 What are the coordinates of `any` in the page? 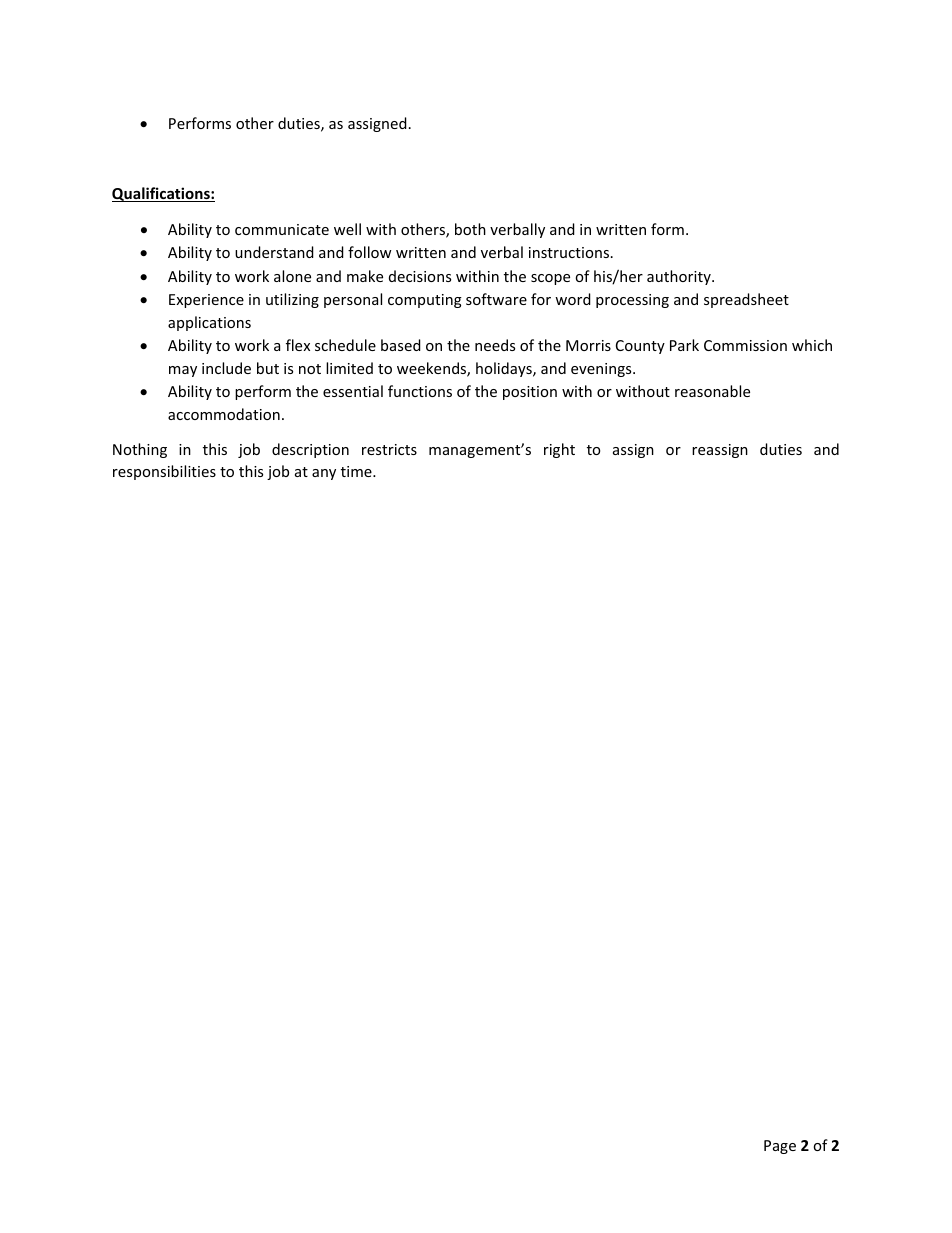 It's located at (324, 474).
